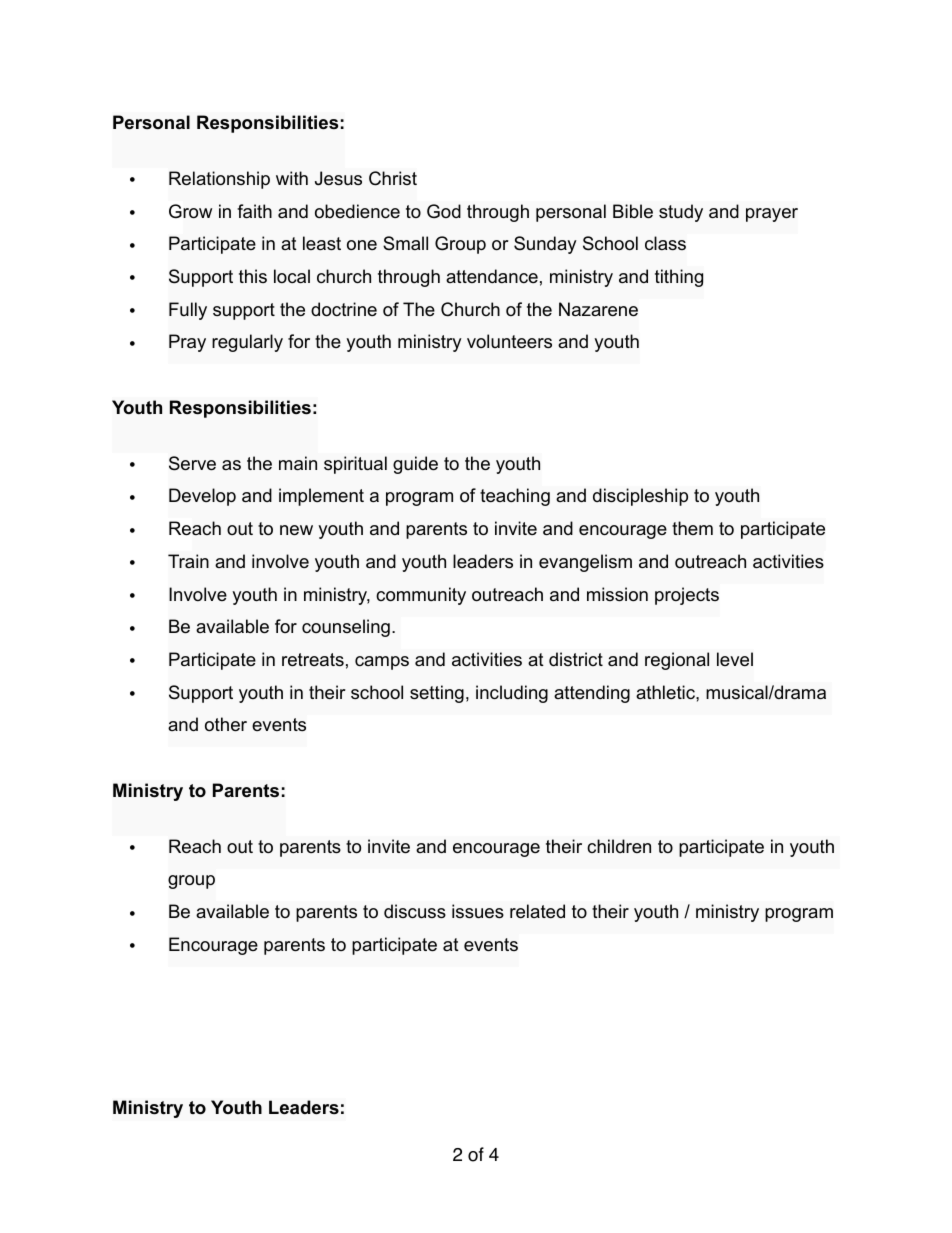 This document has width=952, height=1233. What do you see at coordinates (692, 528) in the document?
I see `them` at bounding box center [692, 528].
